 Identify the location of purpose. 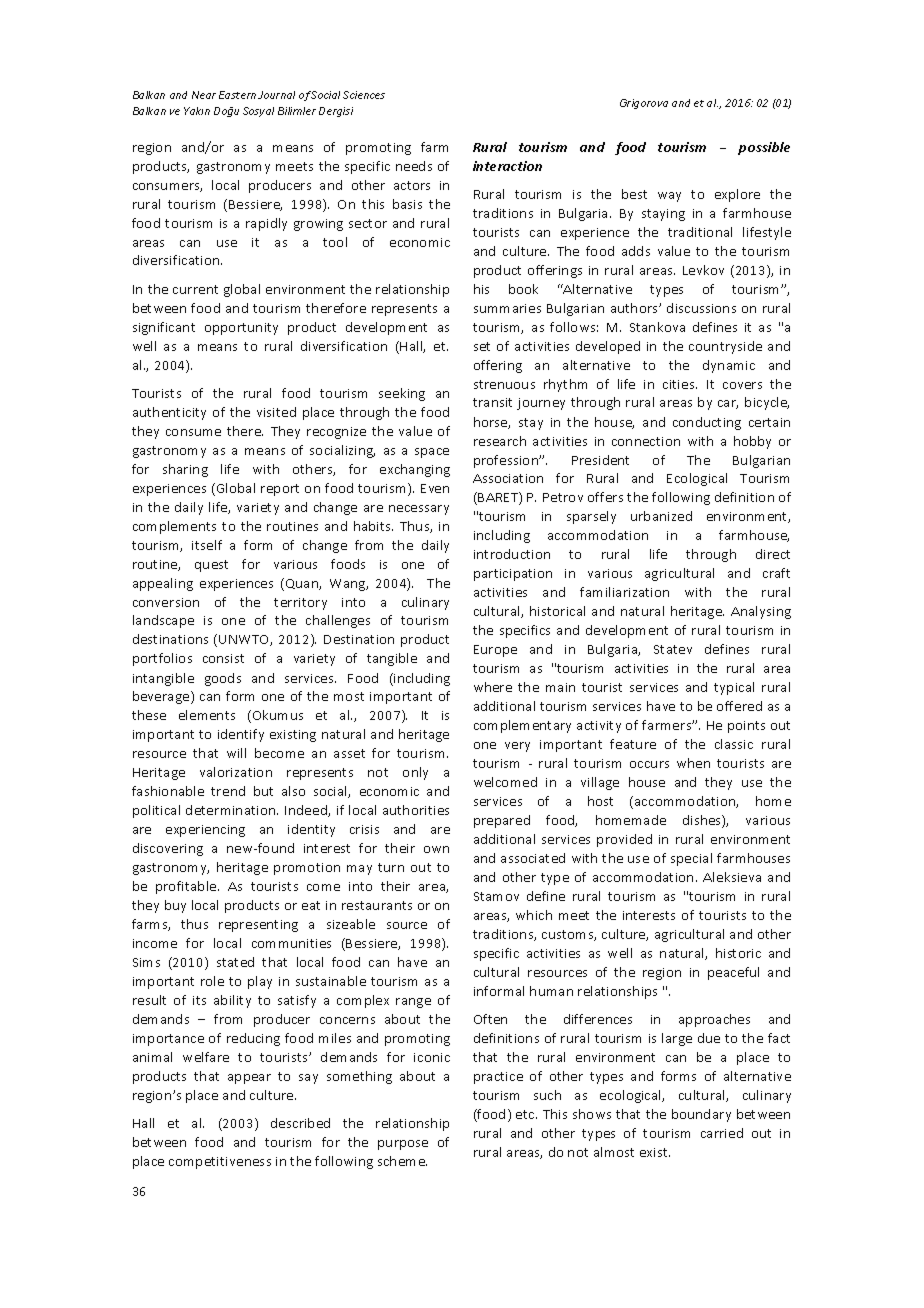
(403, 1145).
